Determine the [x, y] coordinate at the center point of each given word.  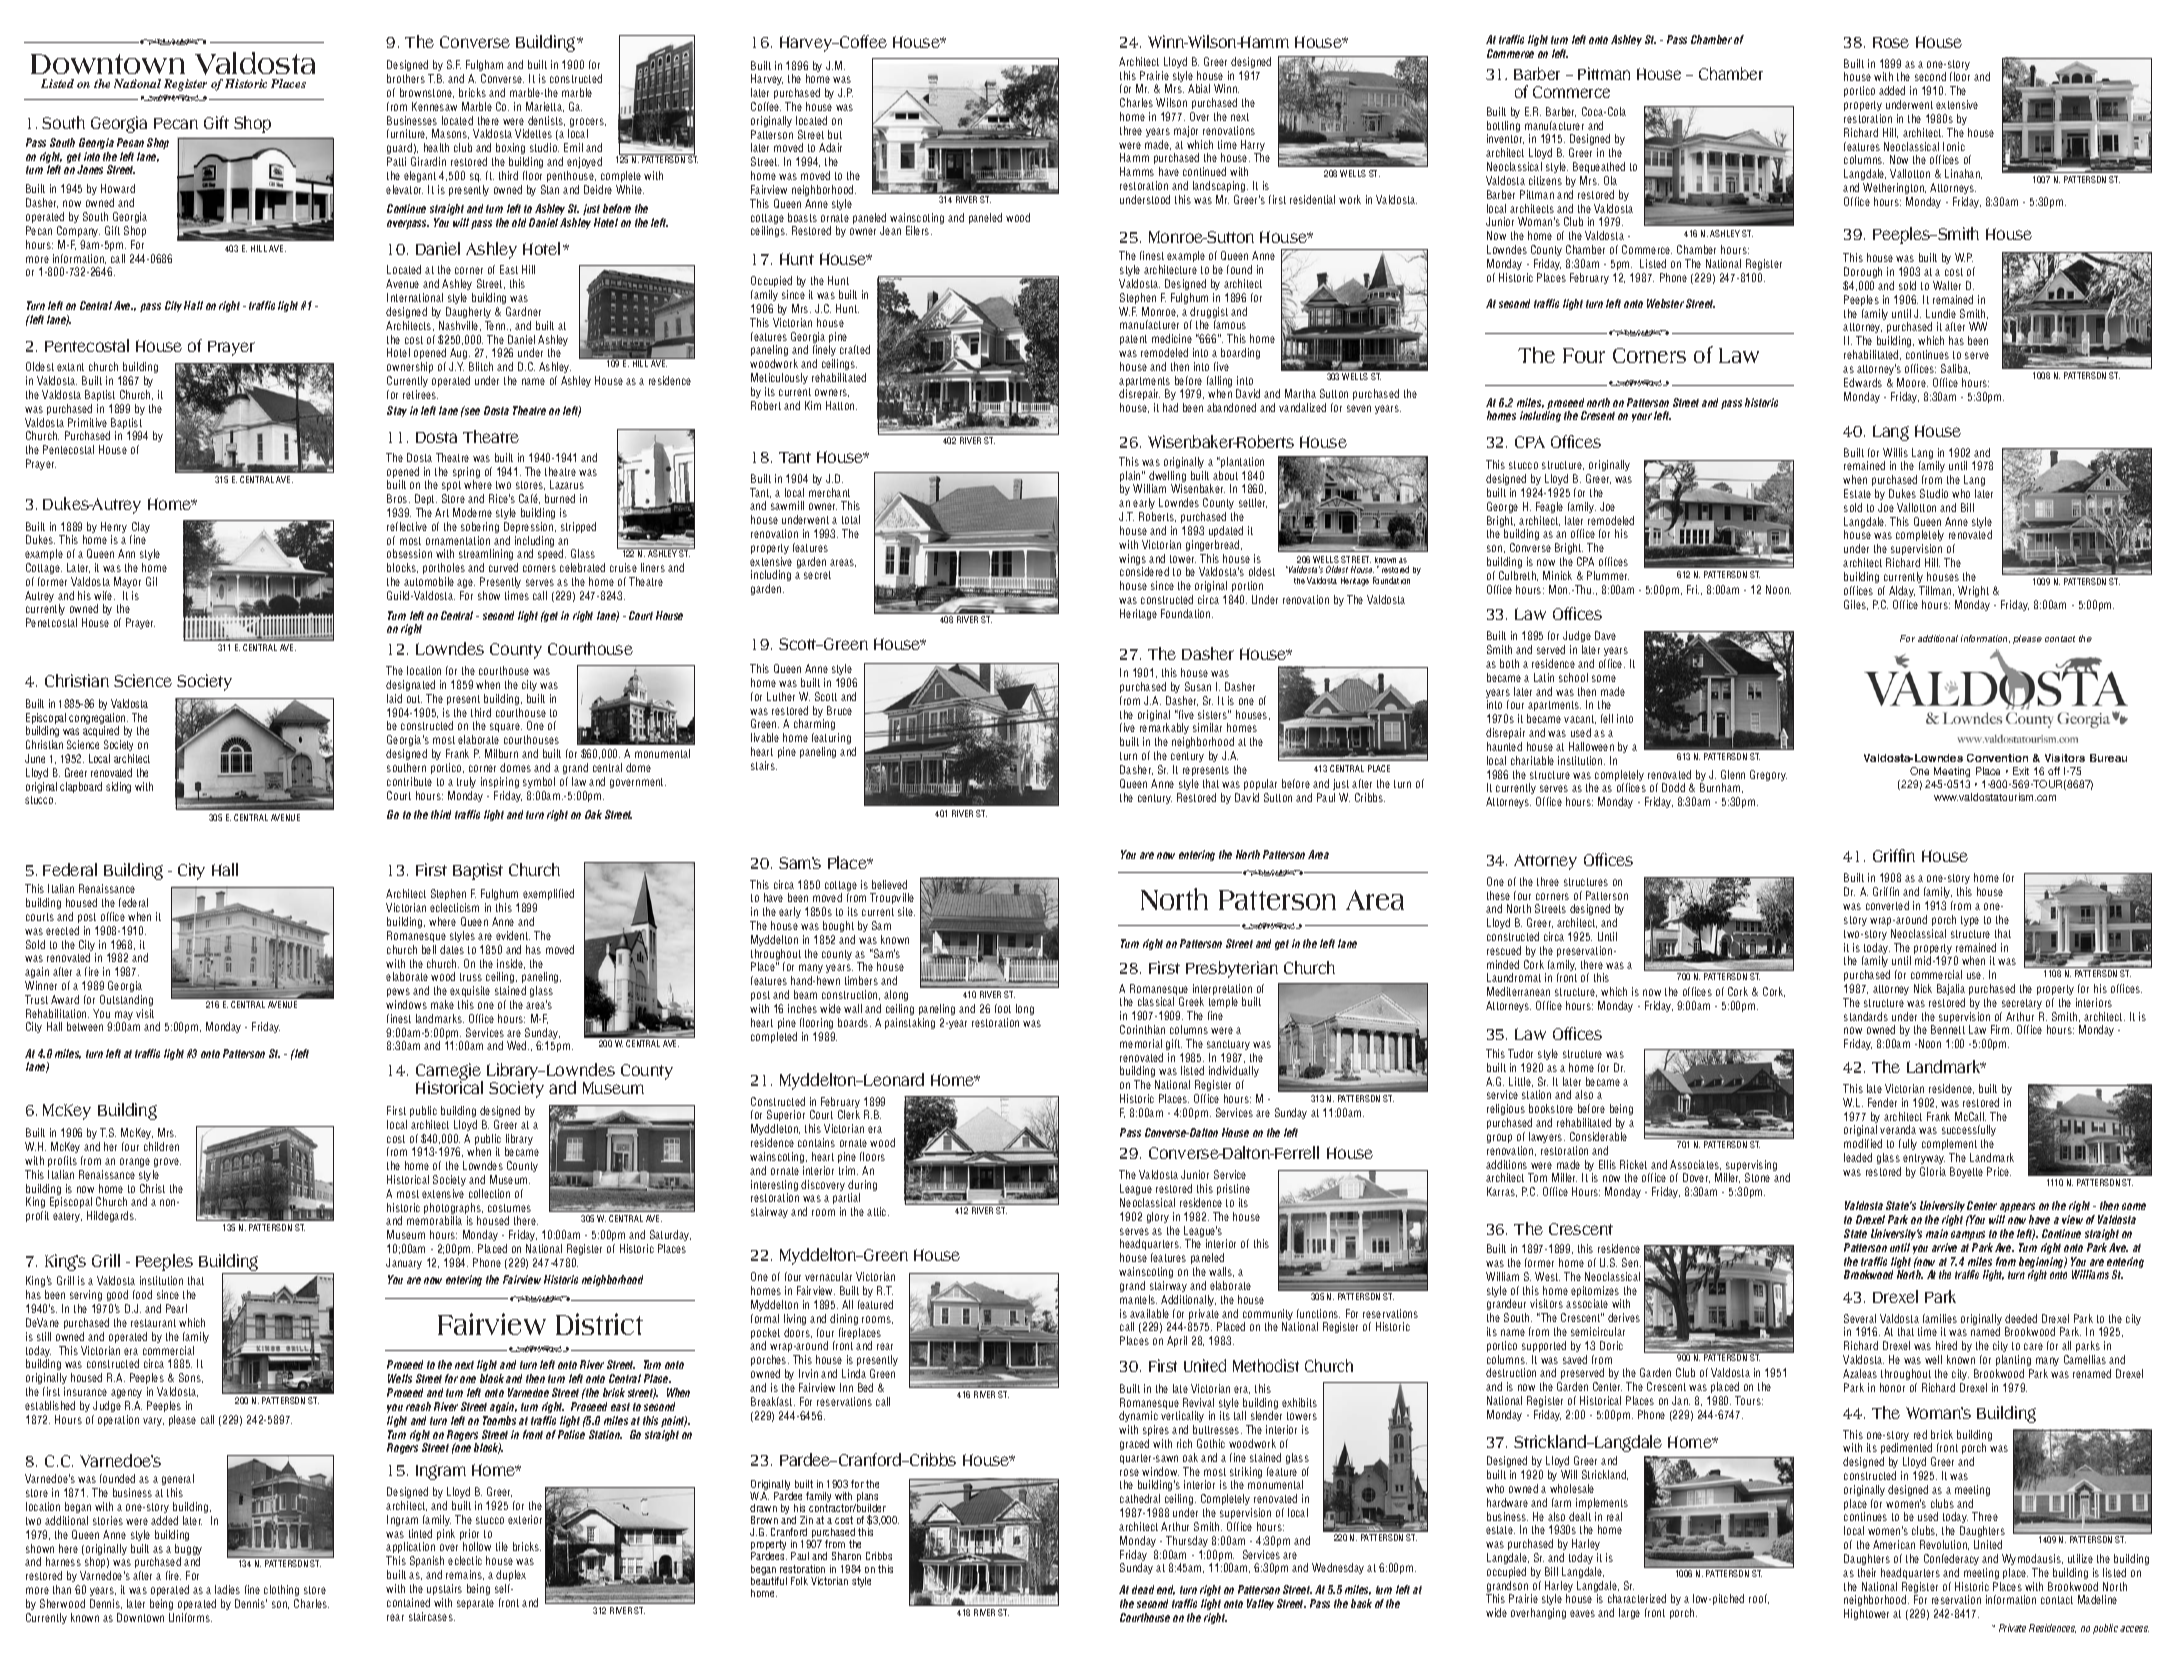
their [1867, 1572]
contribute [409, 781]
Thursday [1187, 1541]
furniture [407, 134]
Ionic [1954, 146]
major [1186, 131]
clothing [281, 1590]
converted [1887, 905]
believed [889, 884]
